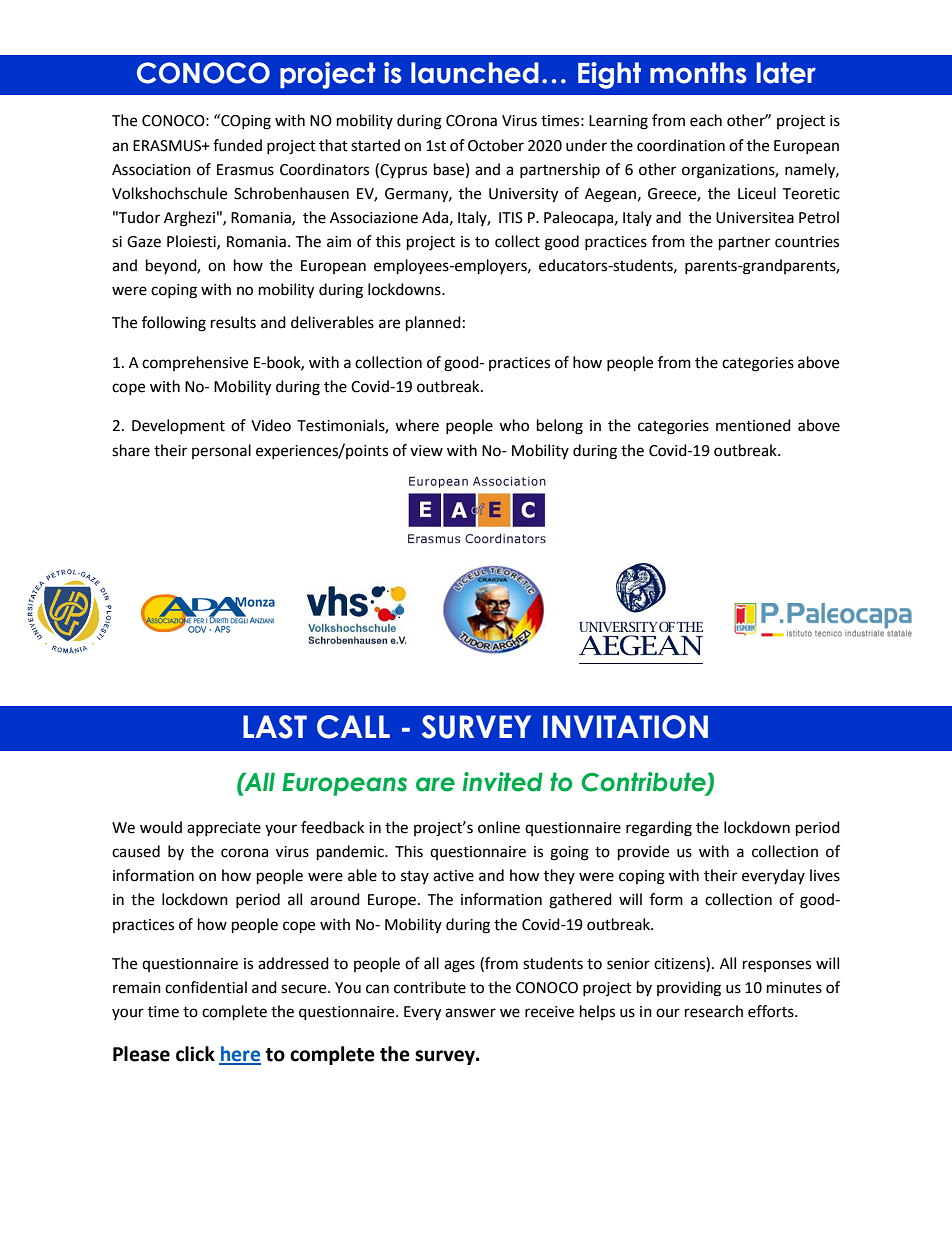  What do you see at coordinates (706, 120) in the screenshot?
I see `each` at bounding box center [706, 120].
